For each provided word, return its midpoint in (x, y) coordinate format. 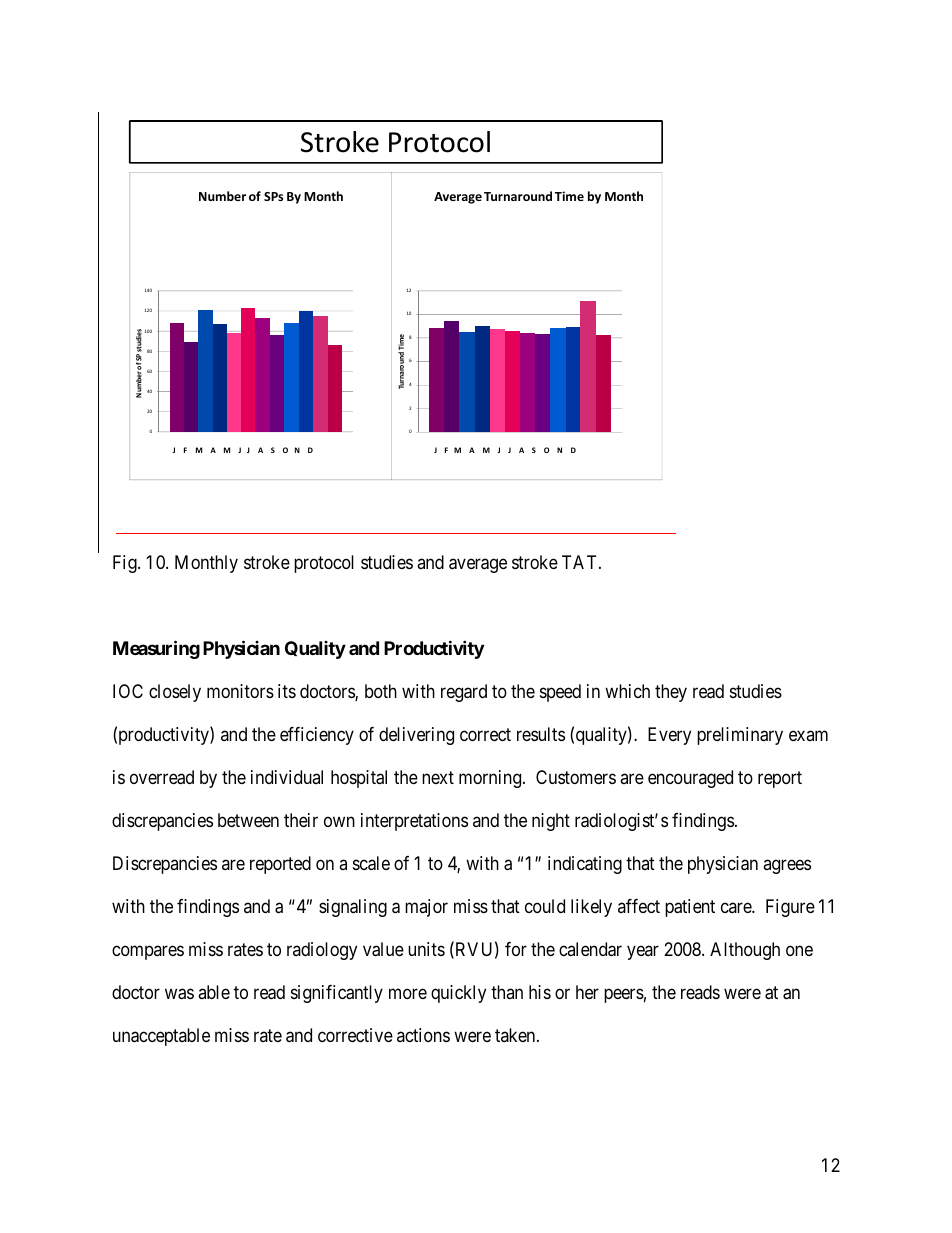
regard (464, 693)
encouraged (690, 779)
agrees (787, 867)
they (671, 693)
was (179, 994)
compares (148, 952)
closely (175, 693)
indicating (585, 865)
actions (423, 1035)
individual (287, 777)
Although (745, 951)
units (426, 949)
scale (371, 863)
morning (491, 779)
